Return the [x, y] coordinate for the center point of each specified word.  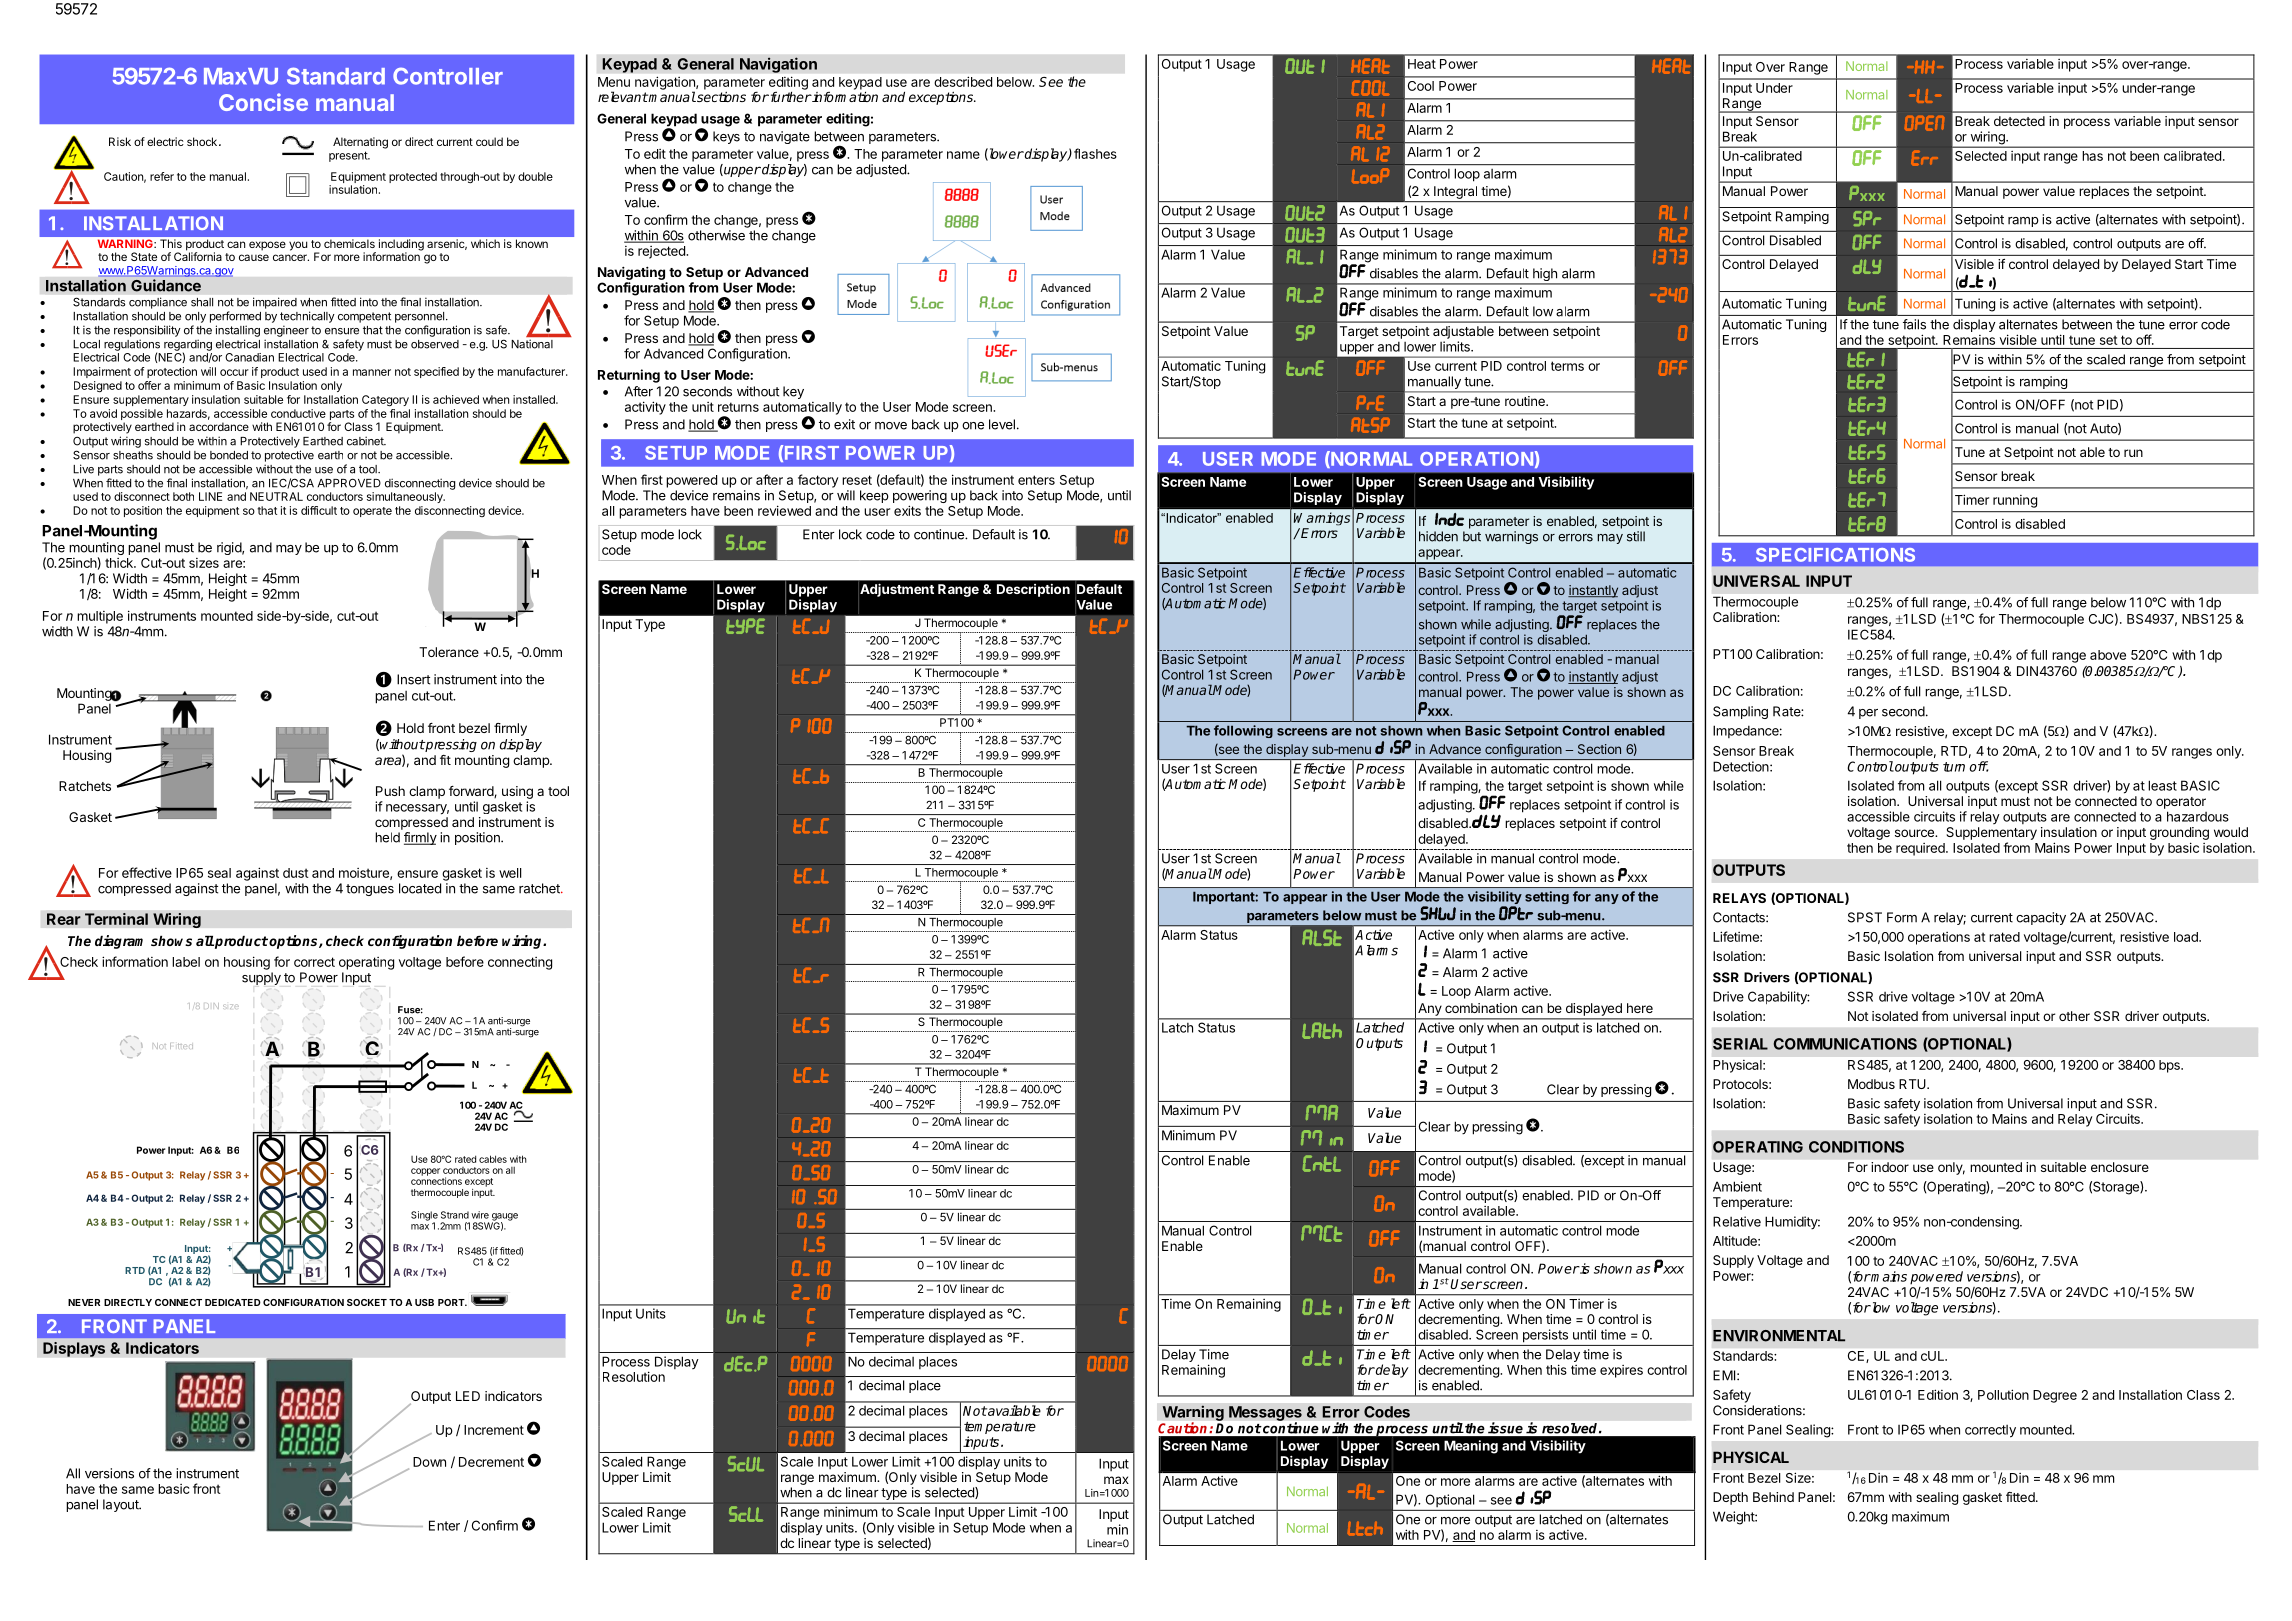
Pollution [2003, 1394]
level [1002, 424]
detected [2019, 121]
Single [424, 1217]
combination [1481, 1008]
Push [390, 791]
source [1915, 833]
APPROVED [349, 483]
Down [429, 1462]
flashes [1095, 153]
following [1243, 731]
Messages [1265, 1414]
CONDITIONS [1856, 1147]
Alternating [360, 143]
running [2015, 501]
